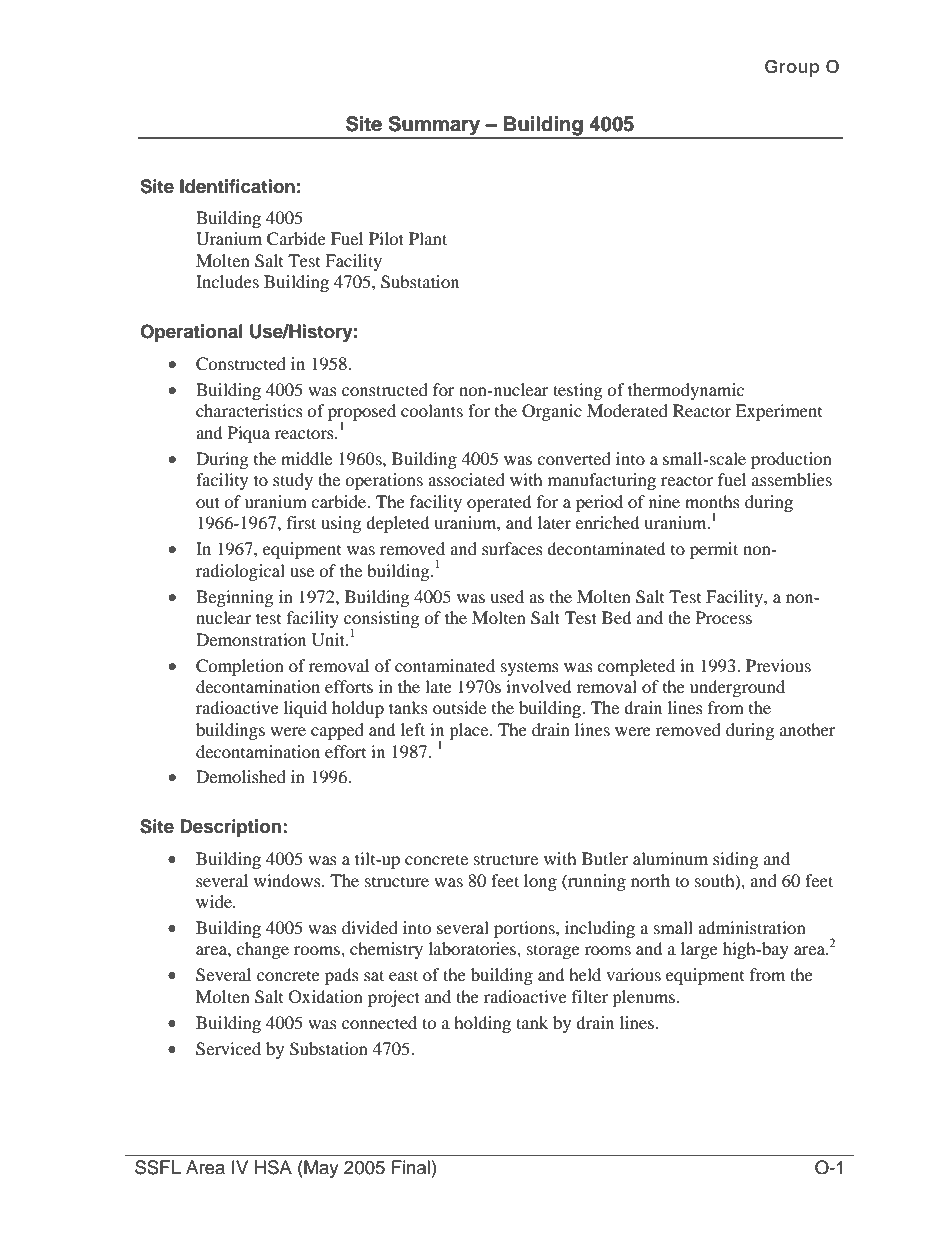 This screenshot has width=952, height=1233. Describe the element at coordinates (724, 617) in the screenshot. I see `Process` at that location.
